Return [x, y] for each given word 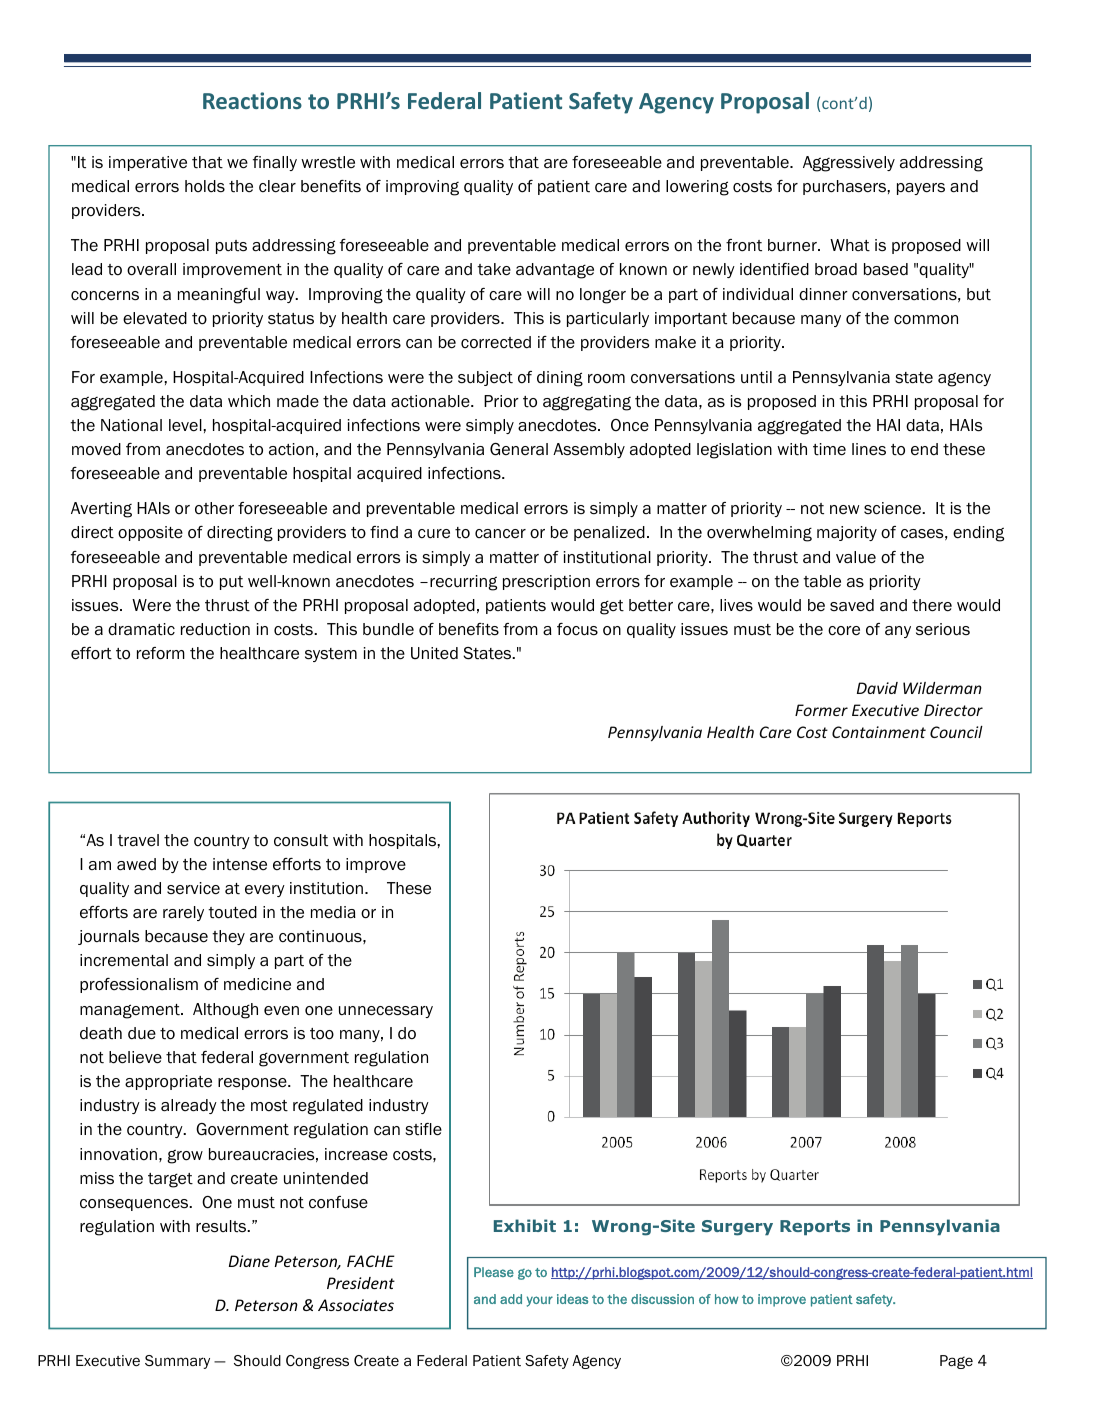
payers [921, 189]
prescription [546, 582]
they [228, 937]
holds [205, 186]
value [856, 557]
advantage [555, 271]
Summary [177, 1362]
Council [956, 732]
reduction [215, 629]
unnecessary [386, 1012]
